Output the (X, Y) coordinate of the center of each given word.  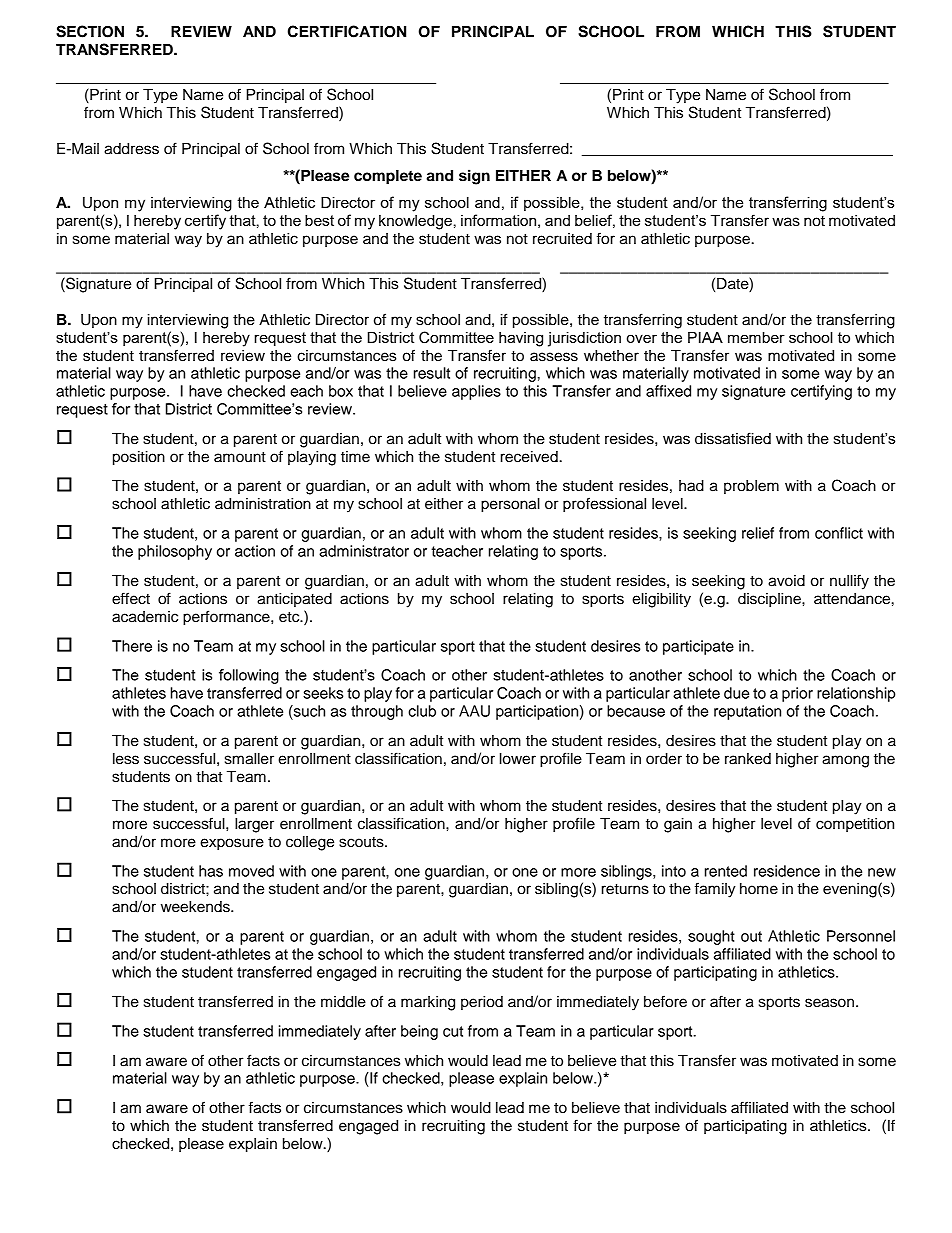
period (482, 1003)
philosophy (175, 552)
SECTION (90, 31)
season (829, 1003)
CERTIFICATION (347, 31)
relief (758, 533)
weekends (196, 907)
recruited (562, 239)
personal (510, 505)
